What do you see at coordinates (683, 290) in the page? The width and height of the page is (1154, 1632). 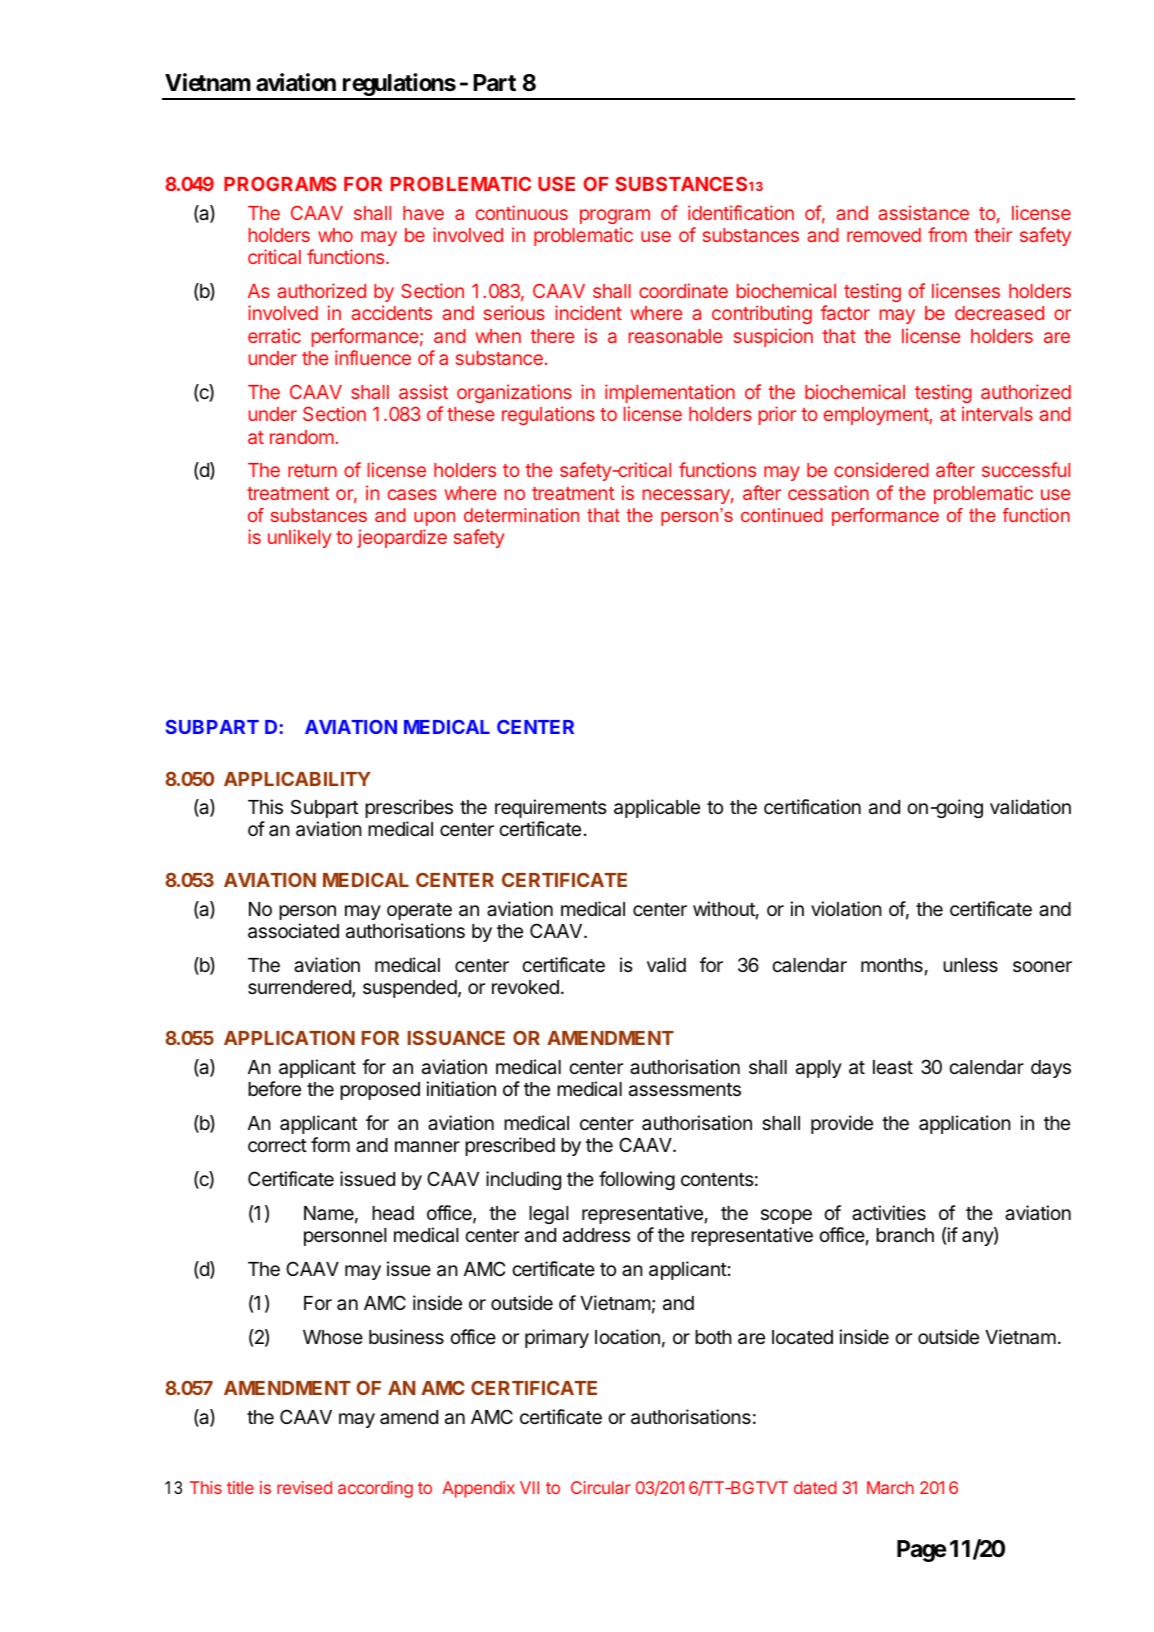 I see `coordinate` at bounding box center [683, 290].
